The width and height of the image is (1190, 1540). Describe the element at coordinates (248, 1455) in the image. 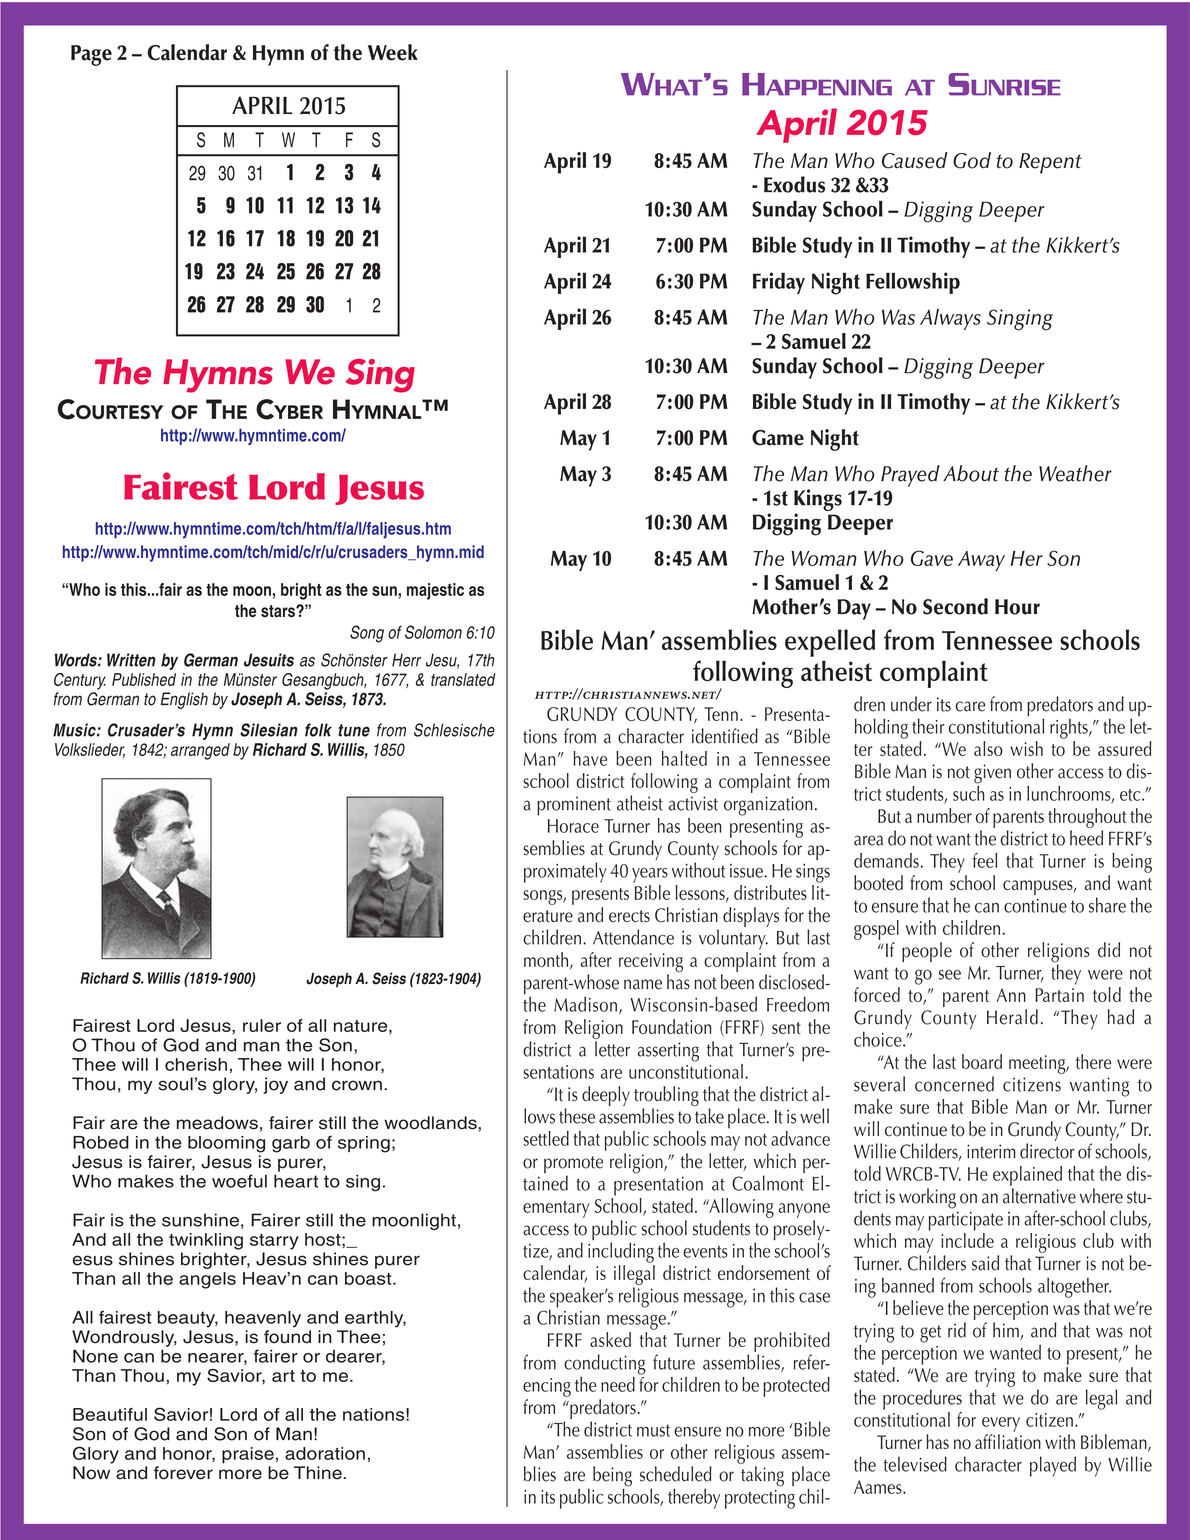

I see `praise` at that location.
